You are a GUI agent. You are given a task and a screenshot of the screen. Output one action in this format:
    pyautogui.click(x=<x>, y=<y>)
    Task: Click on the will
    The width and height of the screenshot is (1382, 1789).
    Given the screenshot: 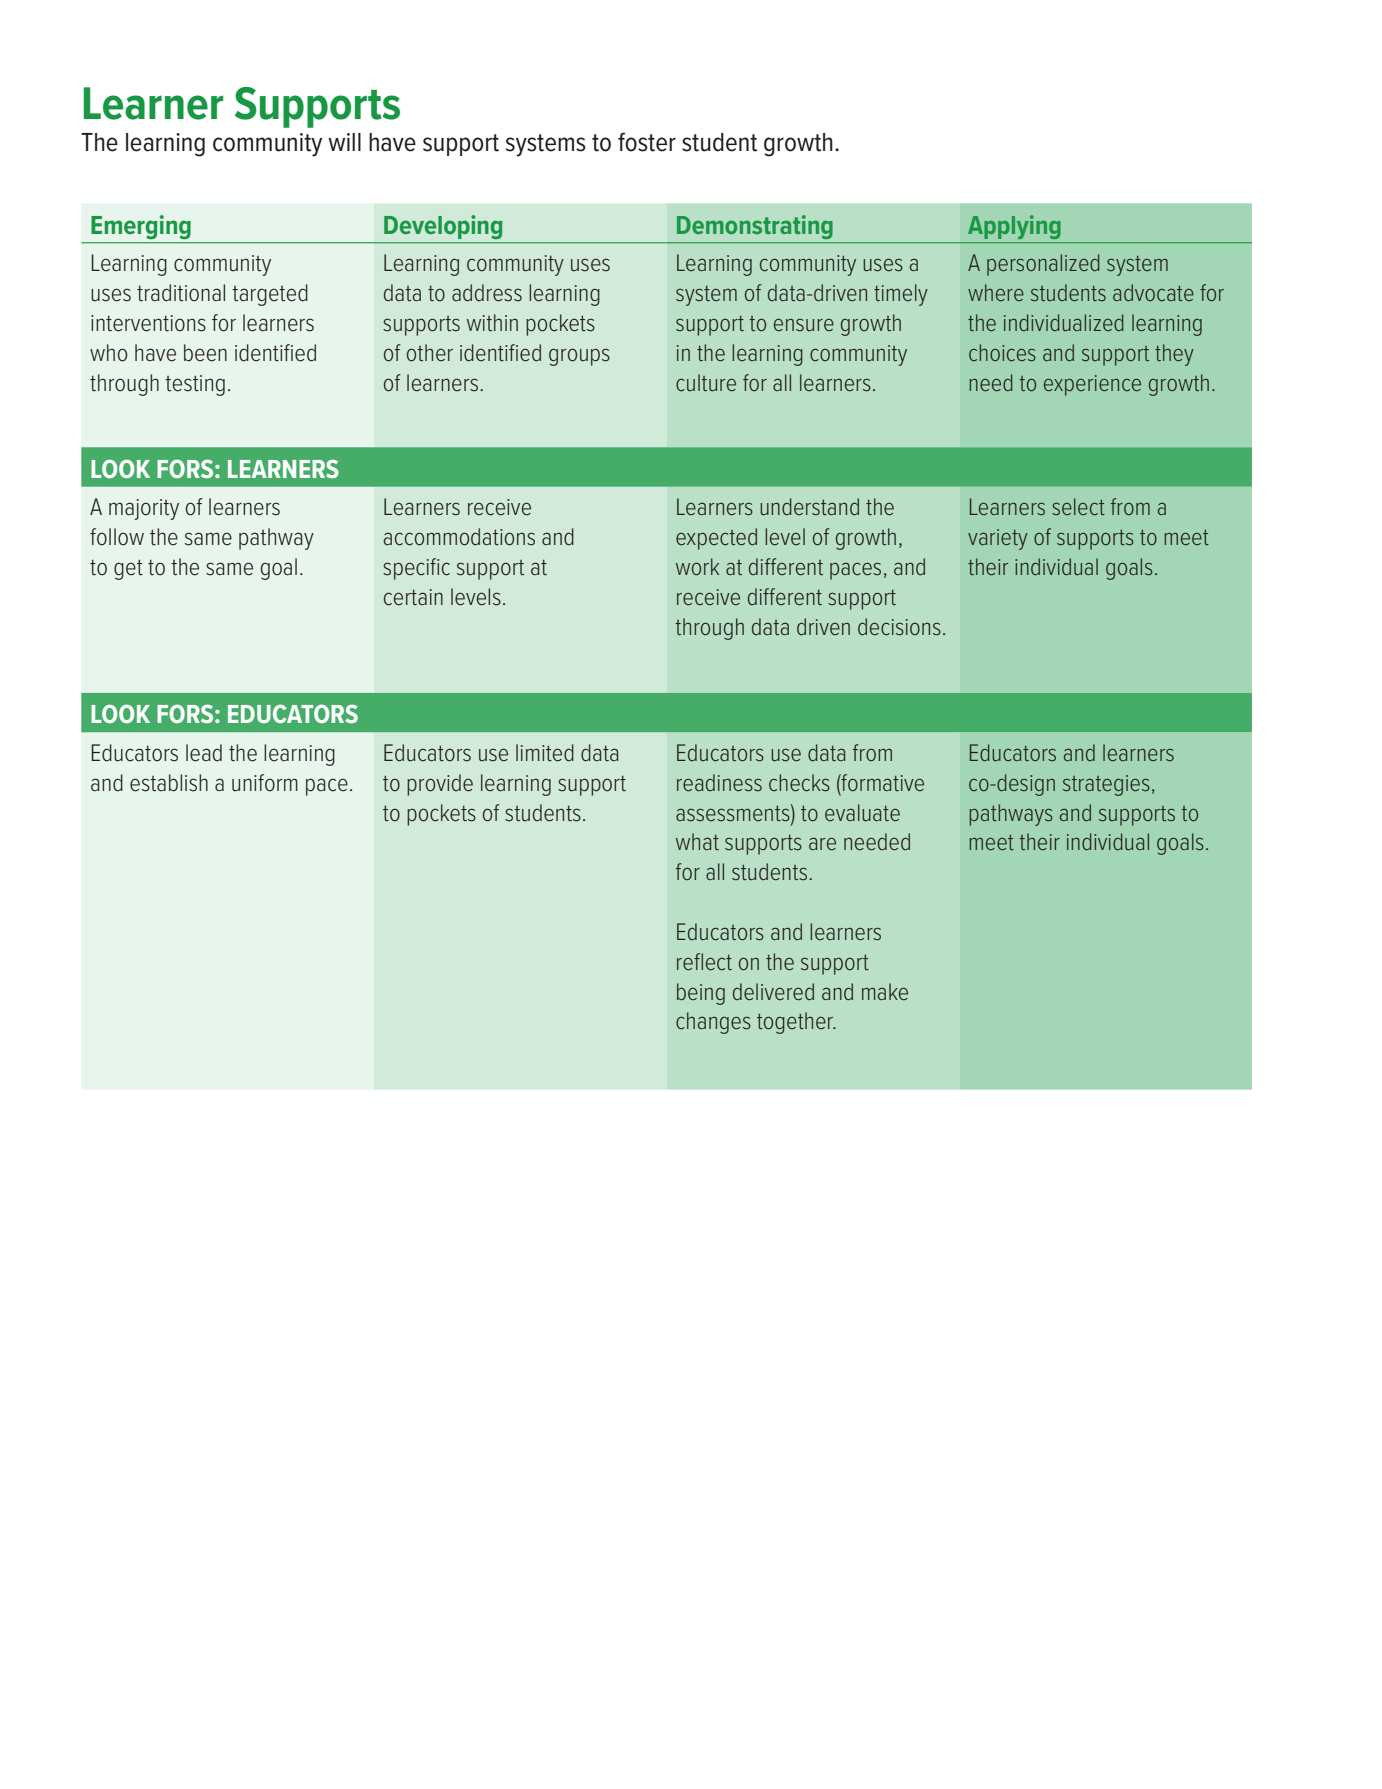 What is the action you would take?
    pyautogui.click(x=344, y=142)
